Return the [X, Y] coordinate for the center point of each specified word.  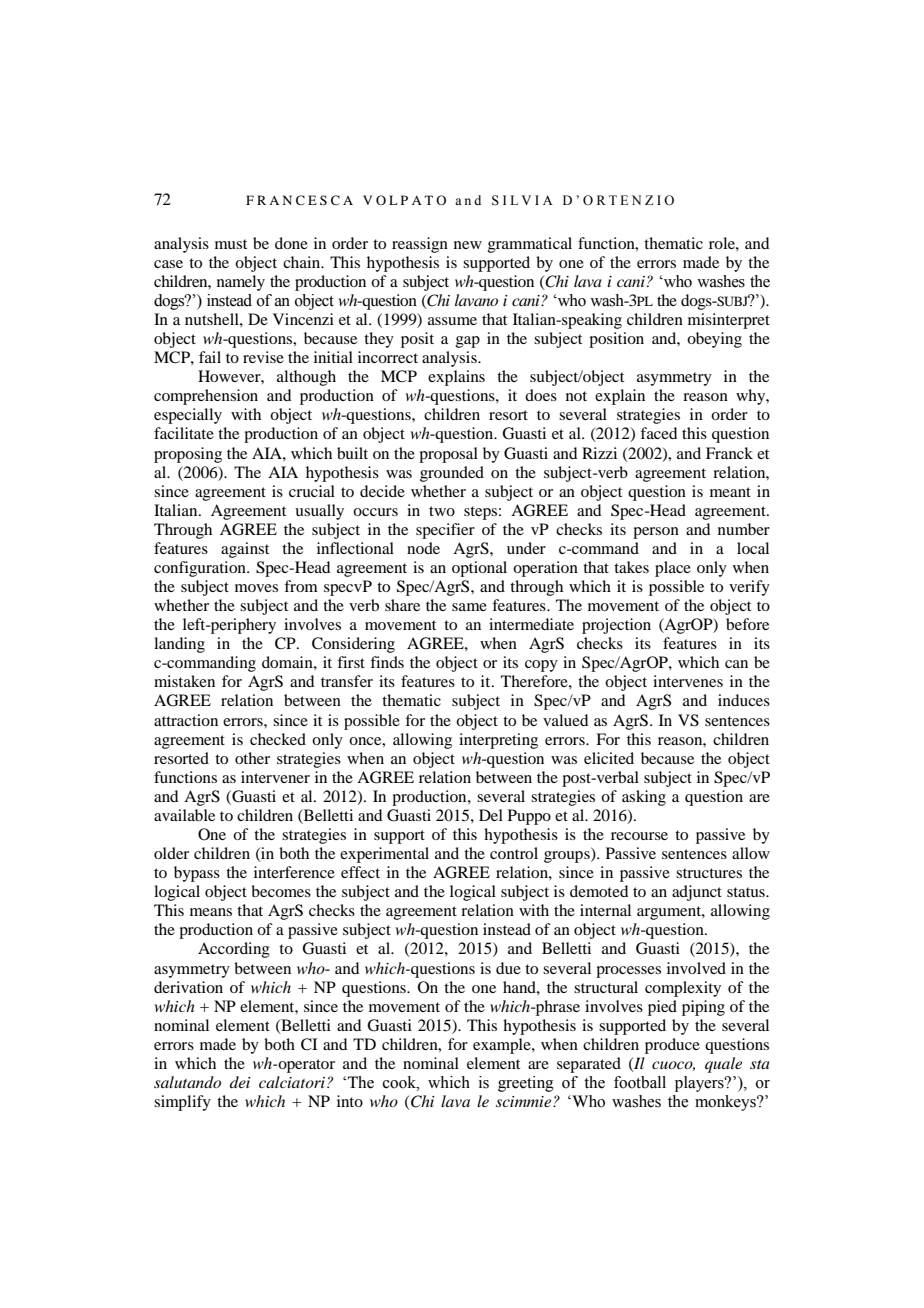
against [245, 550]
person [656, 533]
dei [240, 1082]
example [503, 1046]
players [700, 1084]
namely [241, 283]
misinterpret [729, 321]
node [423, 548]
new [468, 245]
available [184, 815]
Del [491, 815]
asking [644, 798]
